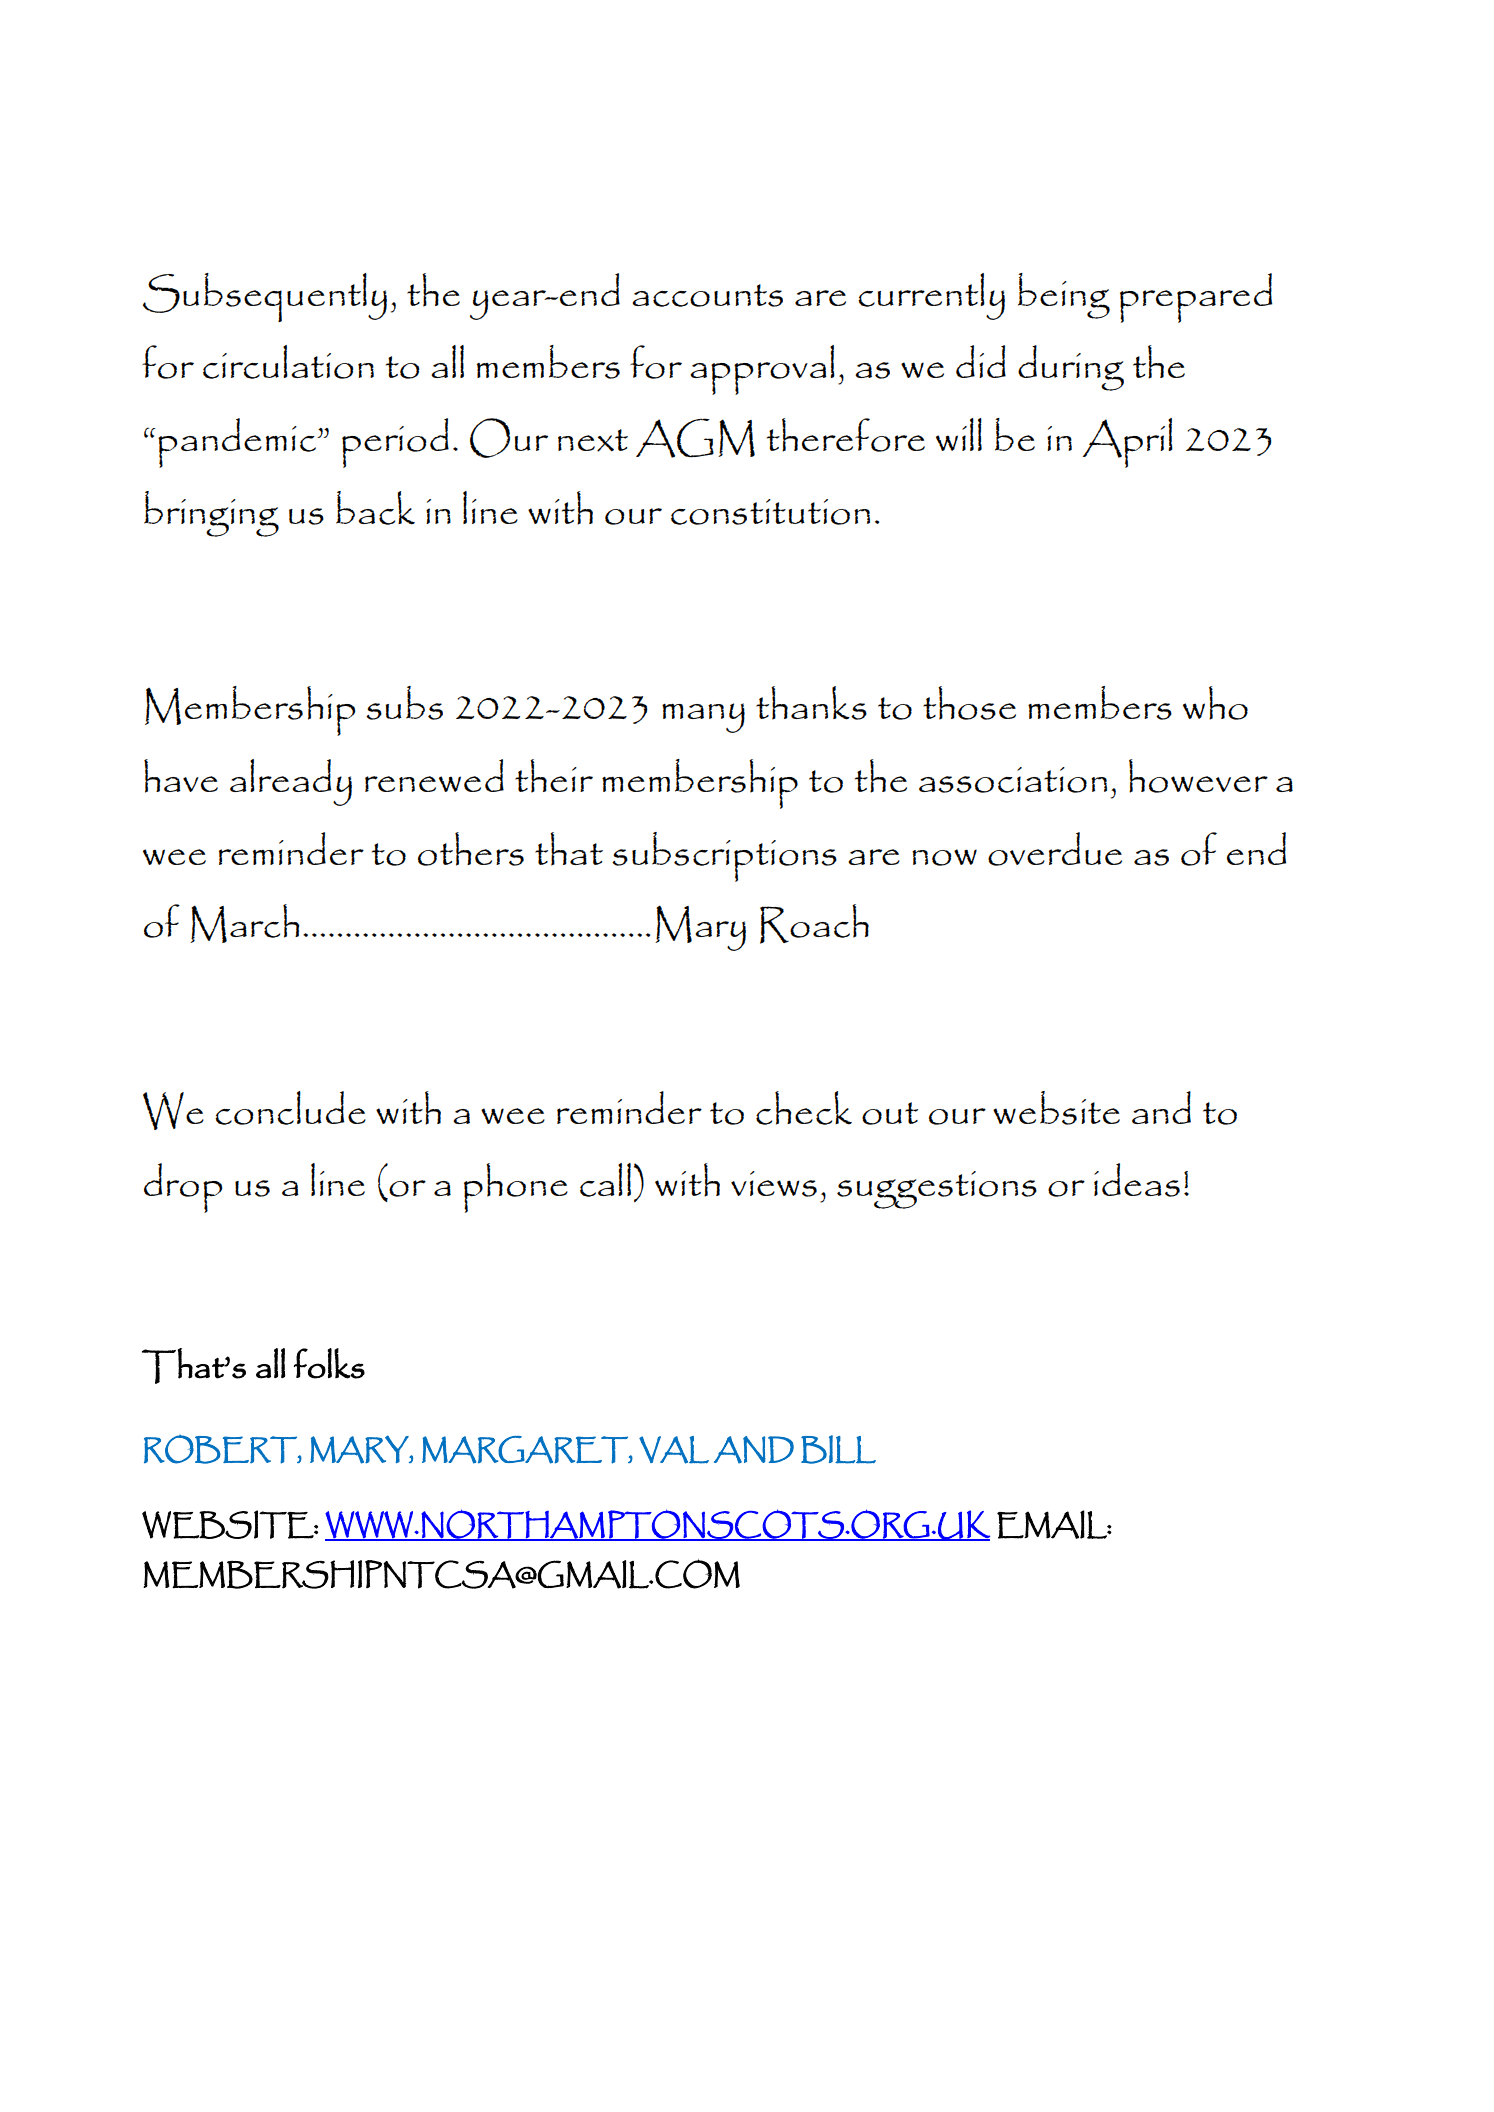 Image resolution: width=1494 pixels, height=2112 pixels. What do you see at coordinates (814, 924) in the document?
I see `Roach` at bounding box center [814, 924].
